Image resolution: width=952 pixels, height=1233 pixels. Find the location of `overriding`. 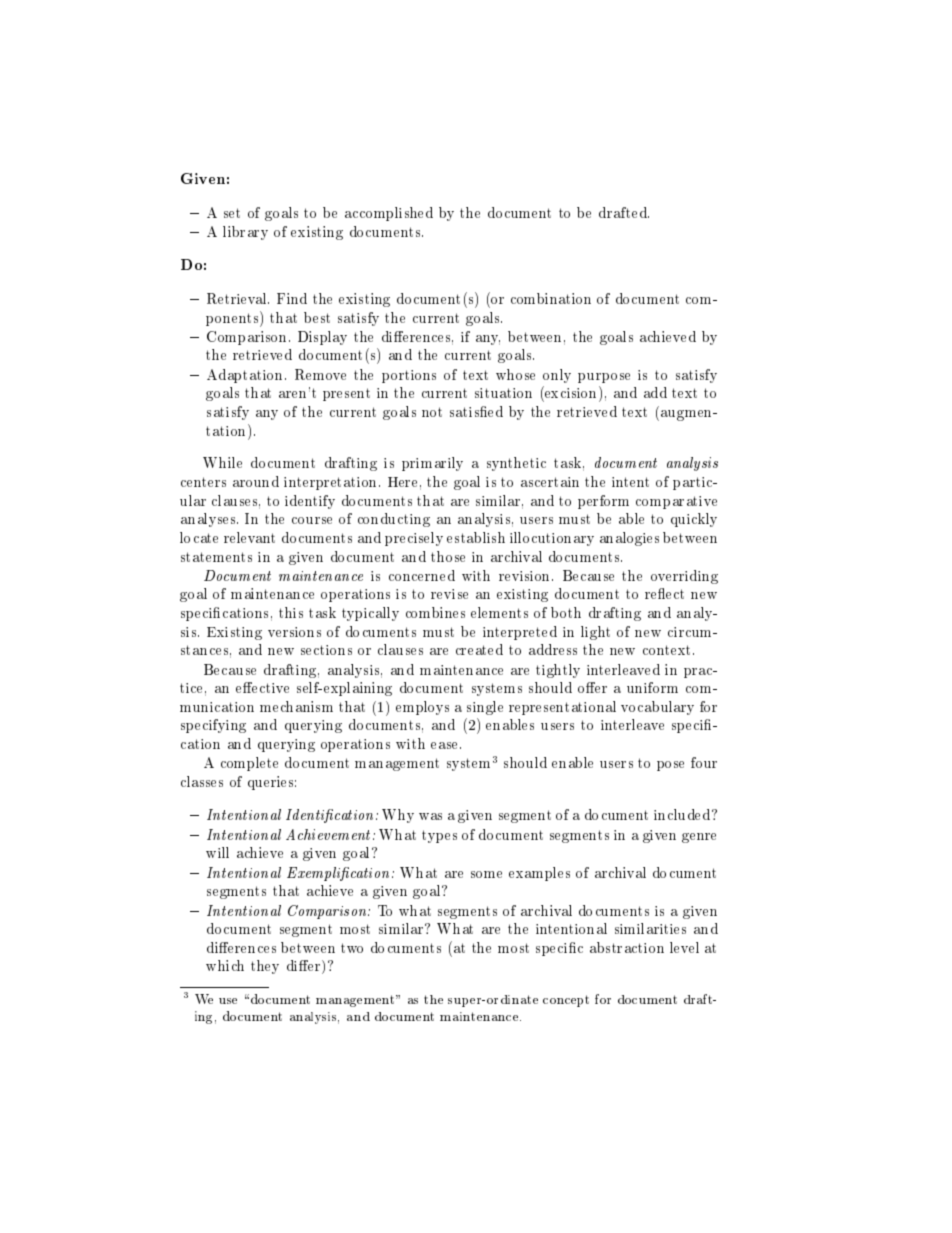

overriding is located at coordinates (684, 577).
